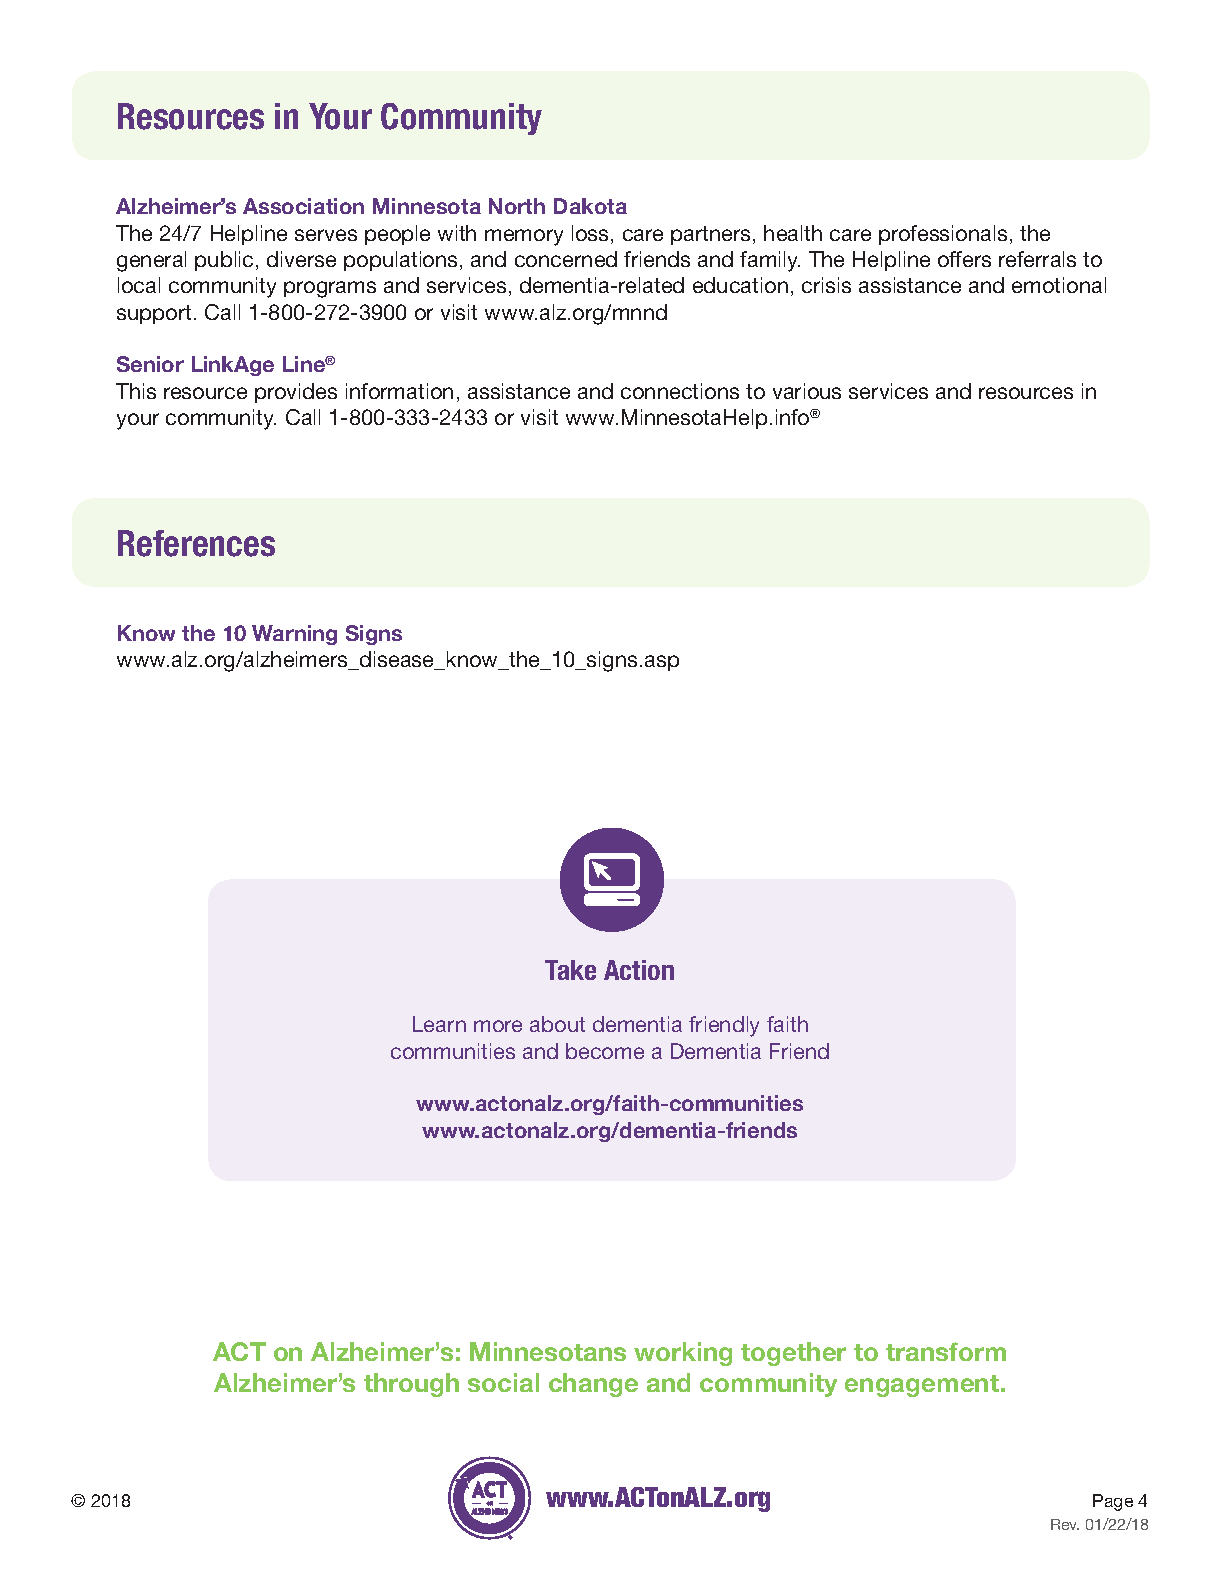  I want to click on more, so click(498, 1026).
